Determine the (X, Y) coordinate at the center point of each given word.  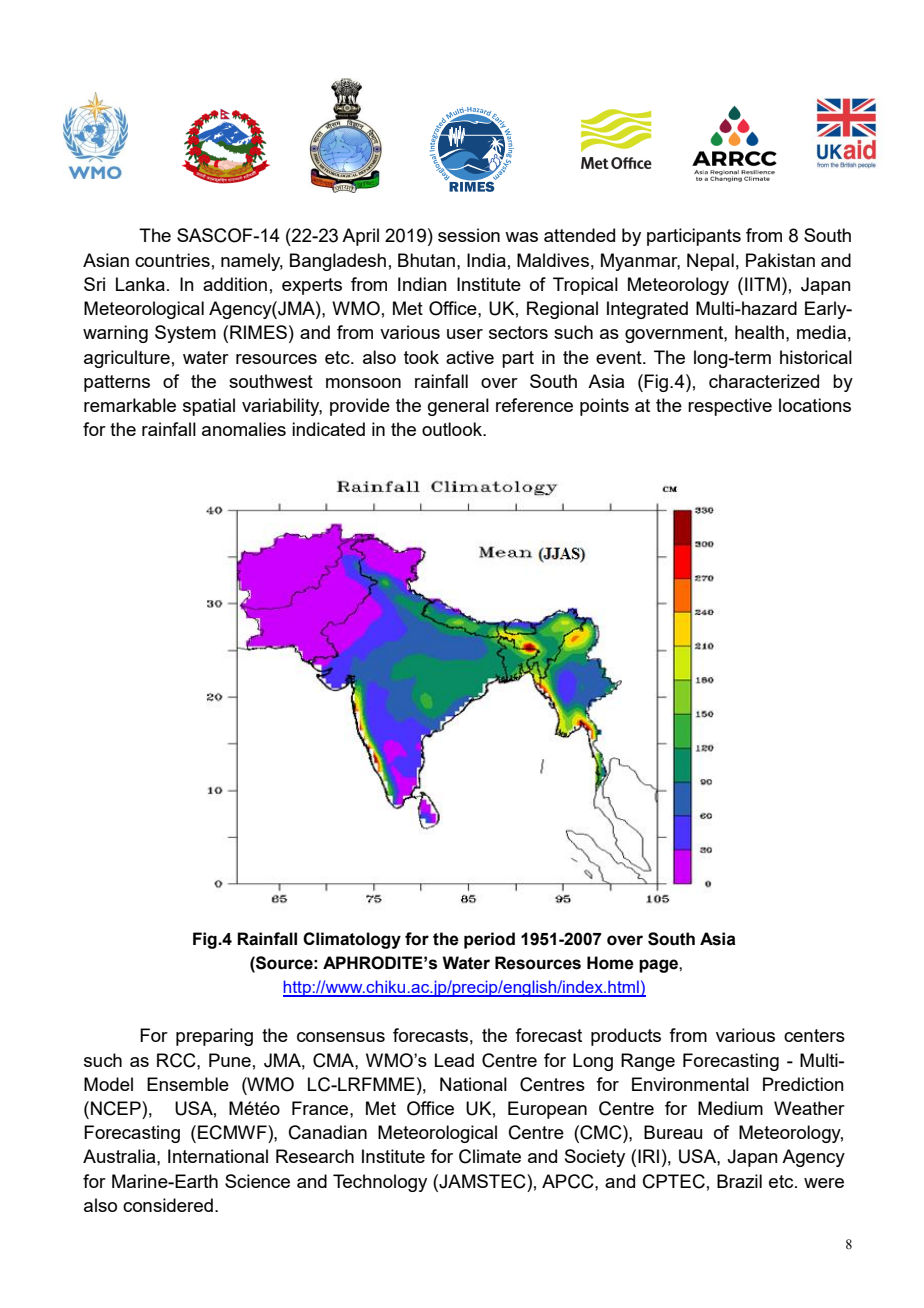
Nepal (710, 262)
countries (172, 260)
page (659, 966)
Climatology (352, 940)
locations (815, 405)
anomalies (244, 429)
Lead (454, 1060)
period (489, 940)
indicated (328, 429)
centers (814, 1035)
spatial (209, 407)
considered (168, 1205)
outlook (453, 429)
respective (730, 407)
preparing (214, 1037)
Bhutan (426, 260)
